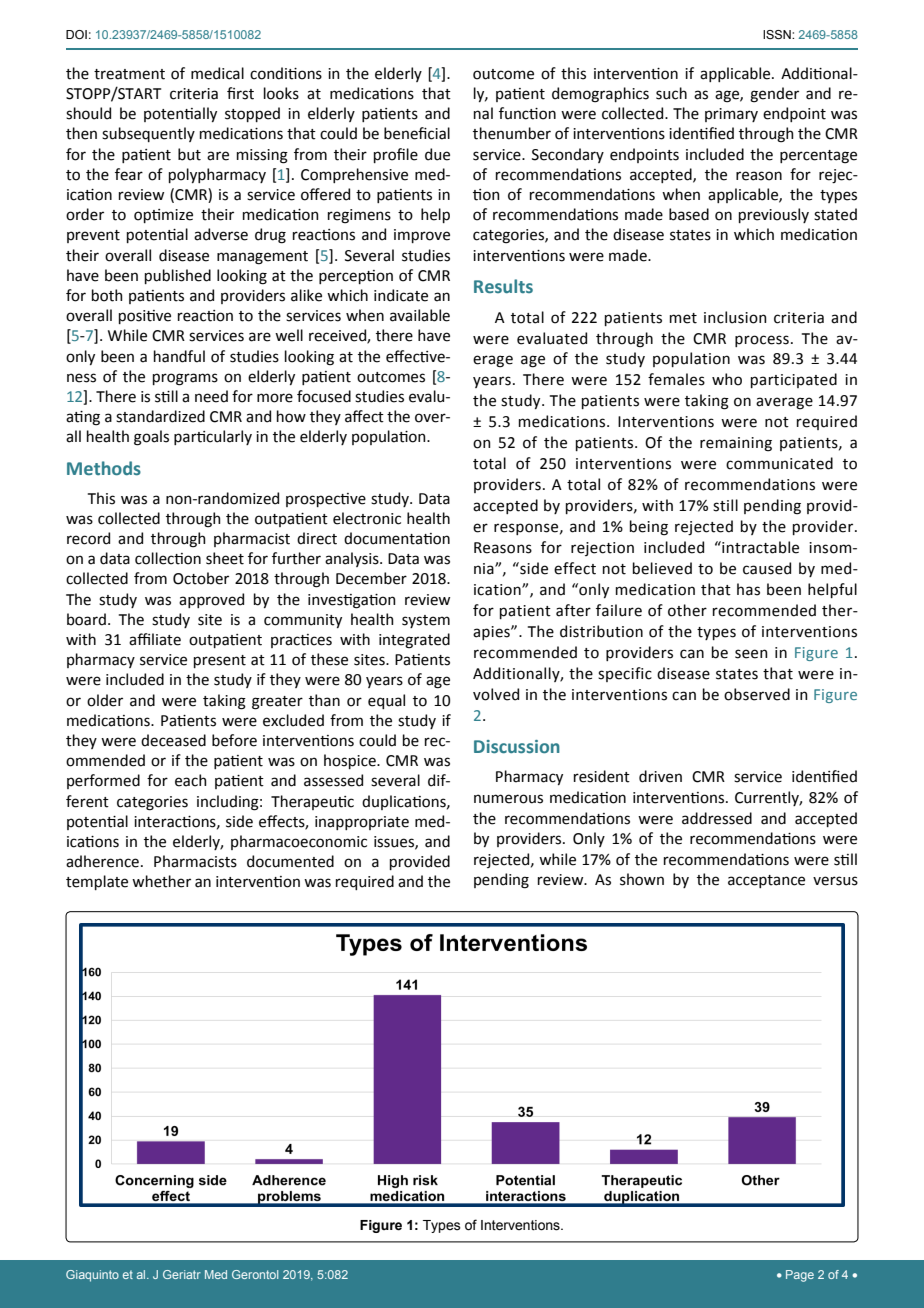  What do you see at coordinates (414, 641) in the screenshot?
I see `integrated` at bounding box center [414, 641].
